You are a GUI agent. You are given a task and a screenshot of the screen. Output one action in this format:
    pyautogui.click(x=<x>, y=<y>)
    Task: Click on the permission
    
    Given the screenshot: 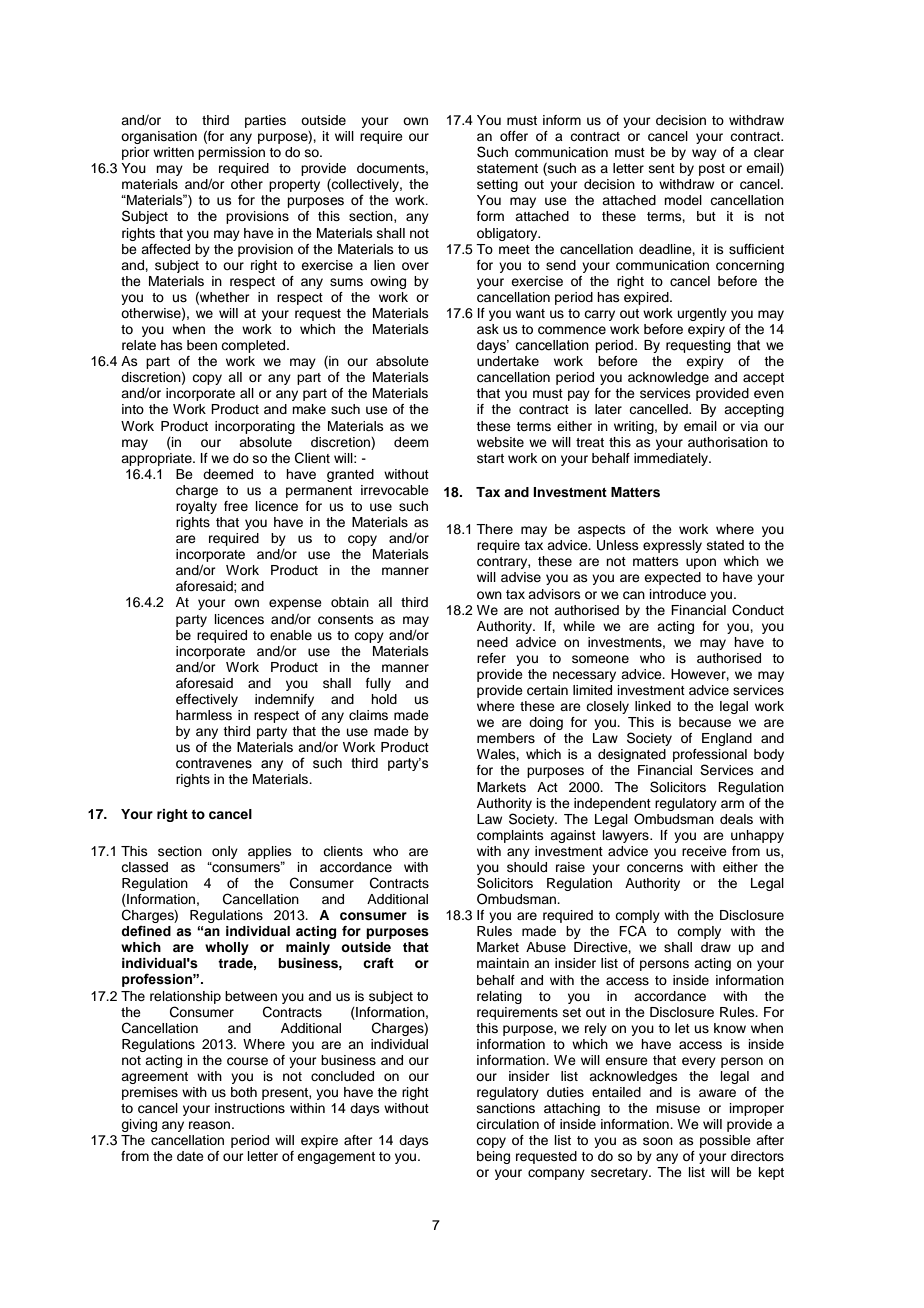 What is the action you would take?
    pyautogui.click(x=231, y=153)
